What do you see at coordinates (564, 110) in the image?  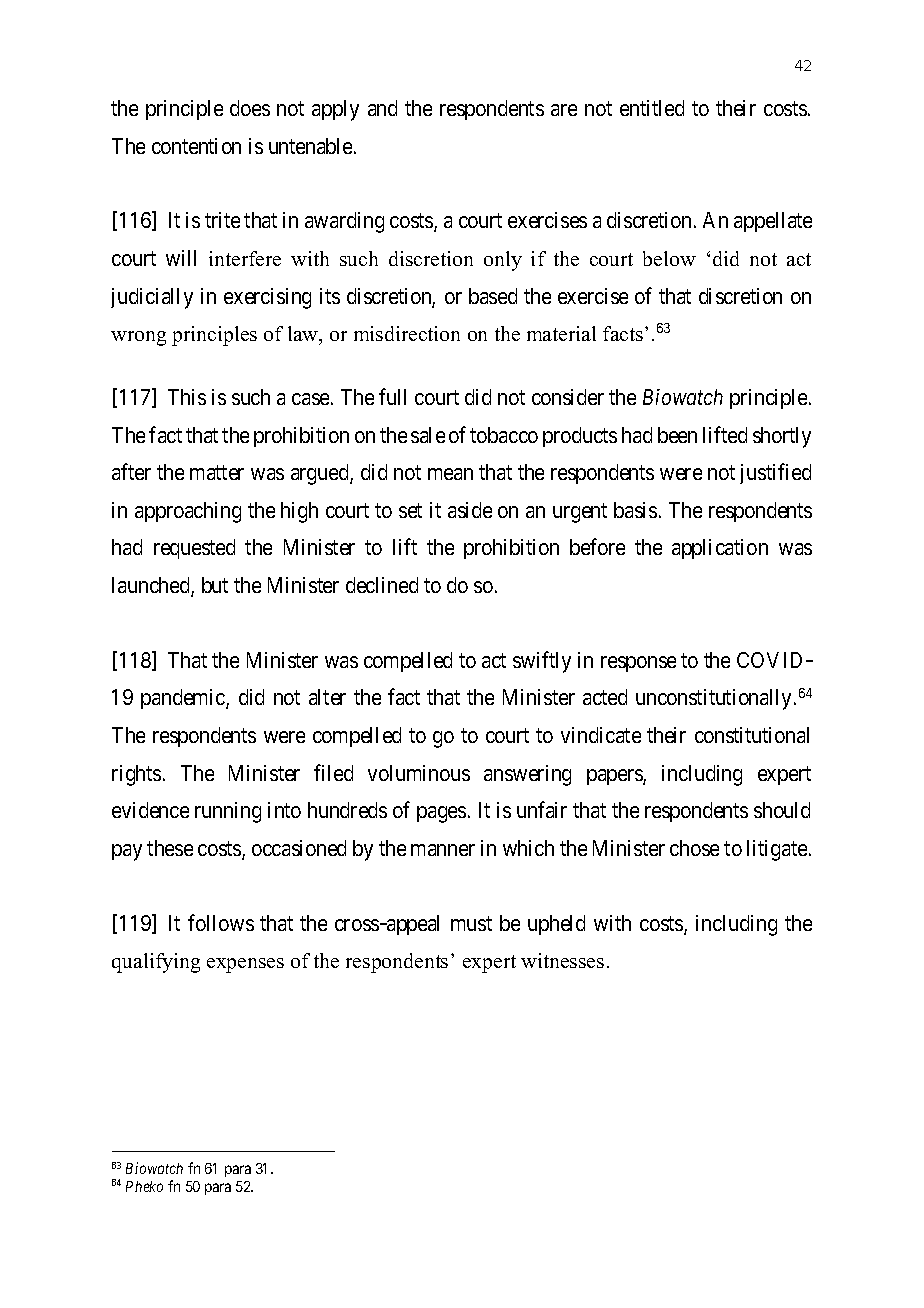 I see `are` at bounding box center [564, 110].
